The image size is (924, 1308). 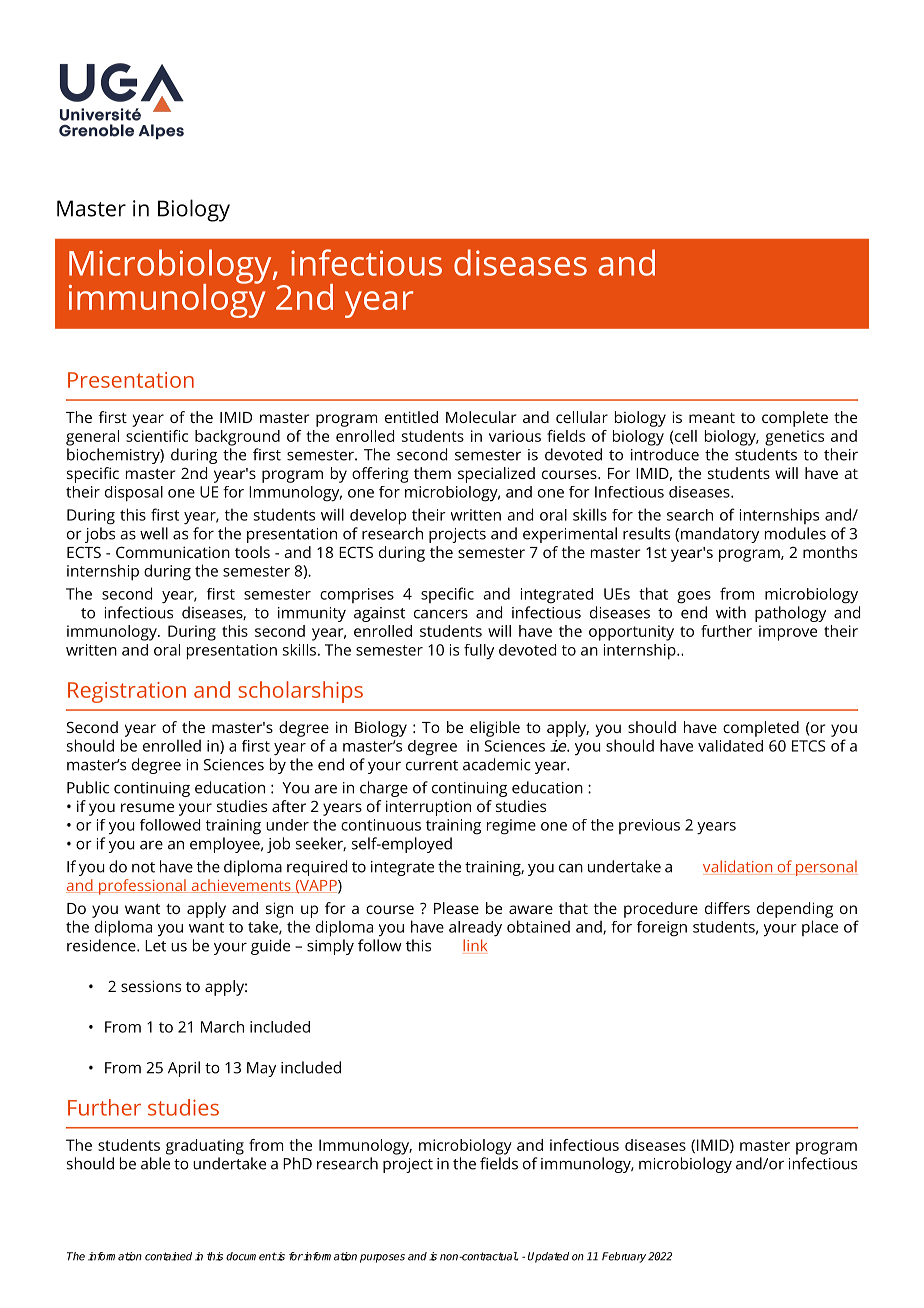 What do you see at coordinates (127, 692) in the document?
I see `Registration` at bounding box center [127, 692].
